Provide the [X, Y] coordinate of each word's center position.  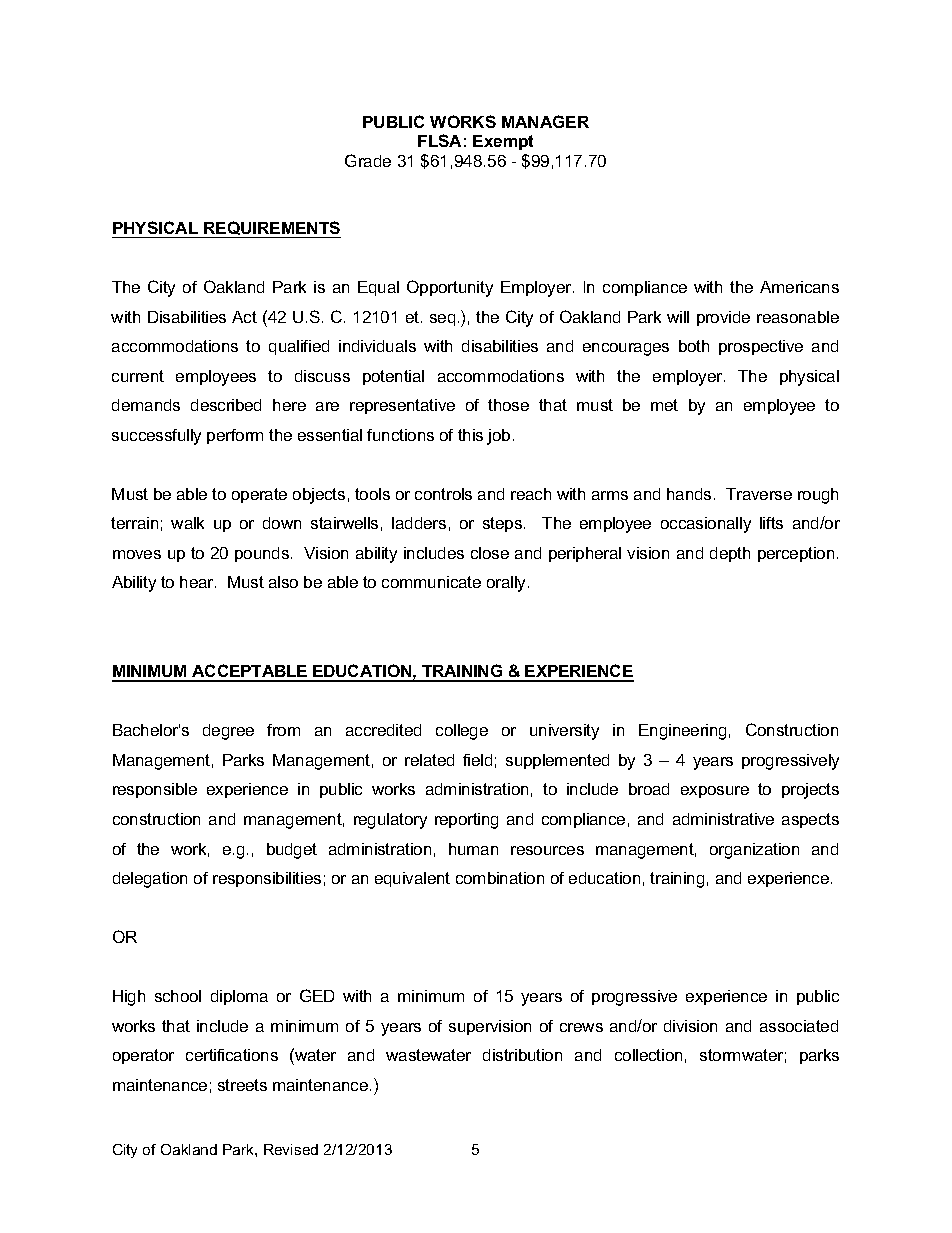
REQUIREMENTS [271, 229]
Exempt [503, 142]
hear [198, 582]
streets [242, 1085]
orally [508, 584]
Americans [799, 287]
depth [730, 554]
